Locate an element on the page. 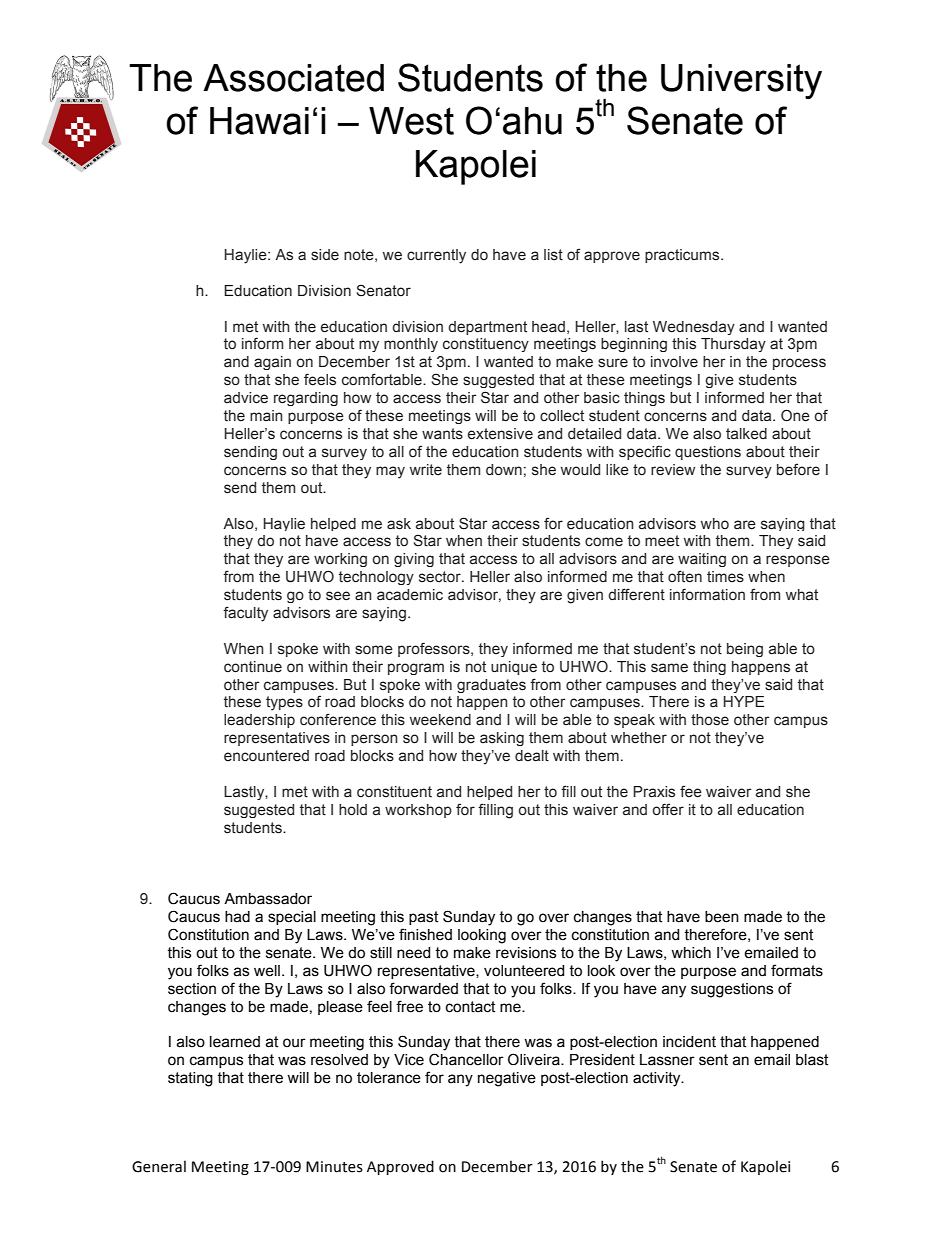 This page has height=1233, width=952. times is located at coordinates (725, 577).
